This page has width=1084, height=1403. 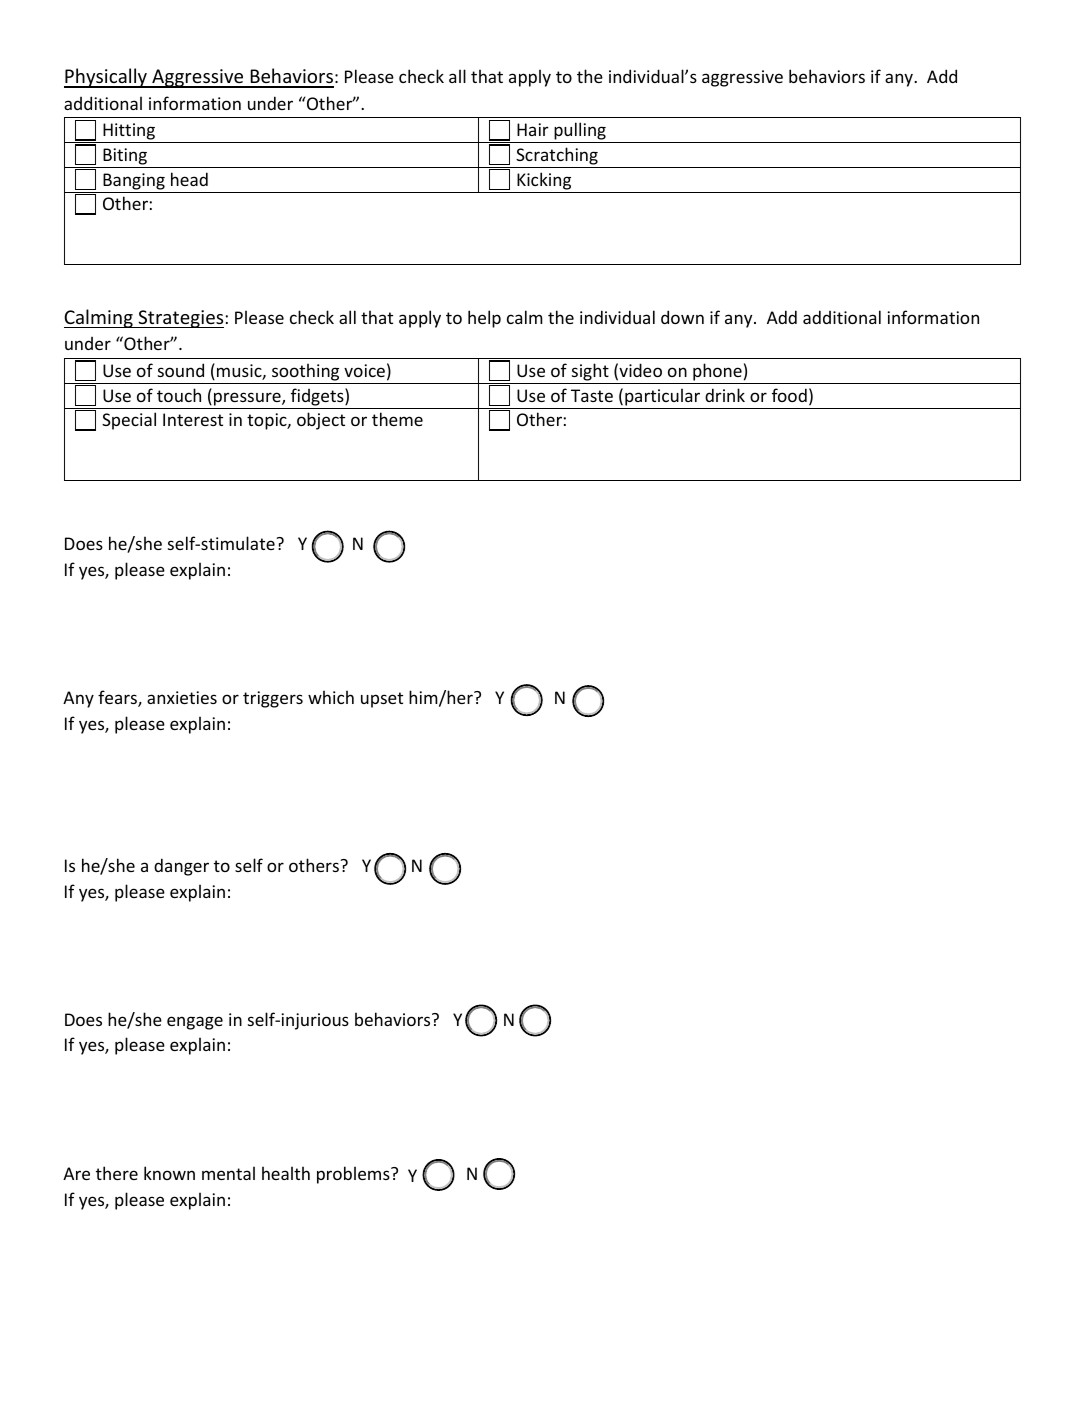 What do you see at coordinates (331, 697) in the page?
I see `which` at bounding box center [331, 697].
